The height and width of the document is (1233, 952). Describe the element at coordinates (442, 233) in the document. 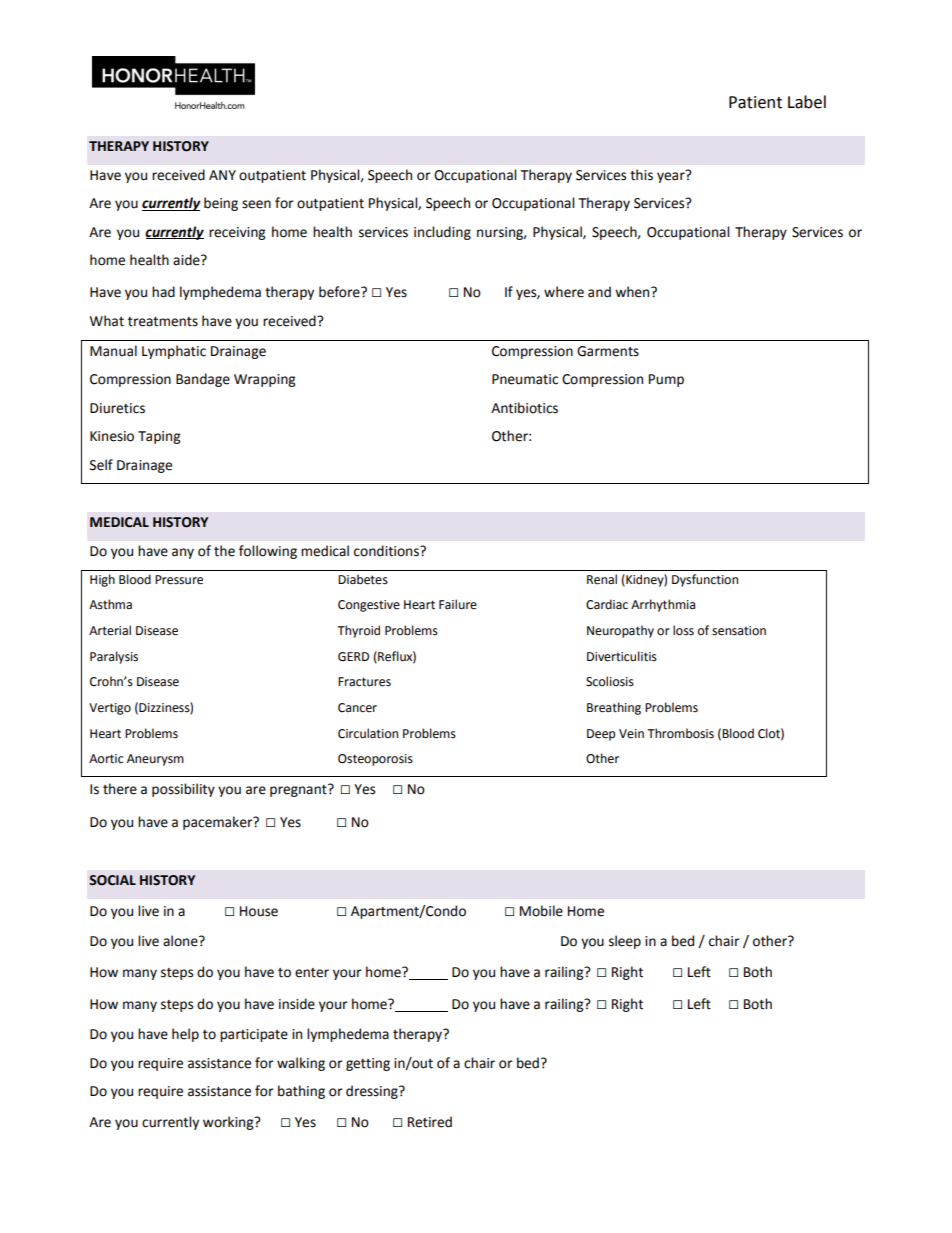

I see `including` at that location.
